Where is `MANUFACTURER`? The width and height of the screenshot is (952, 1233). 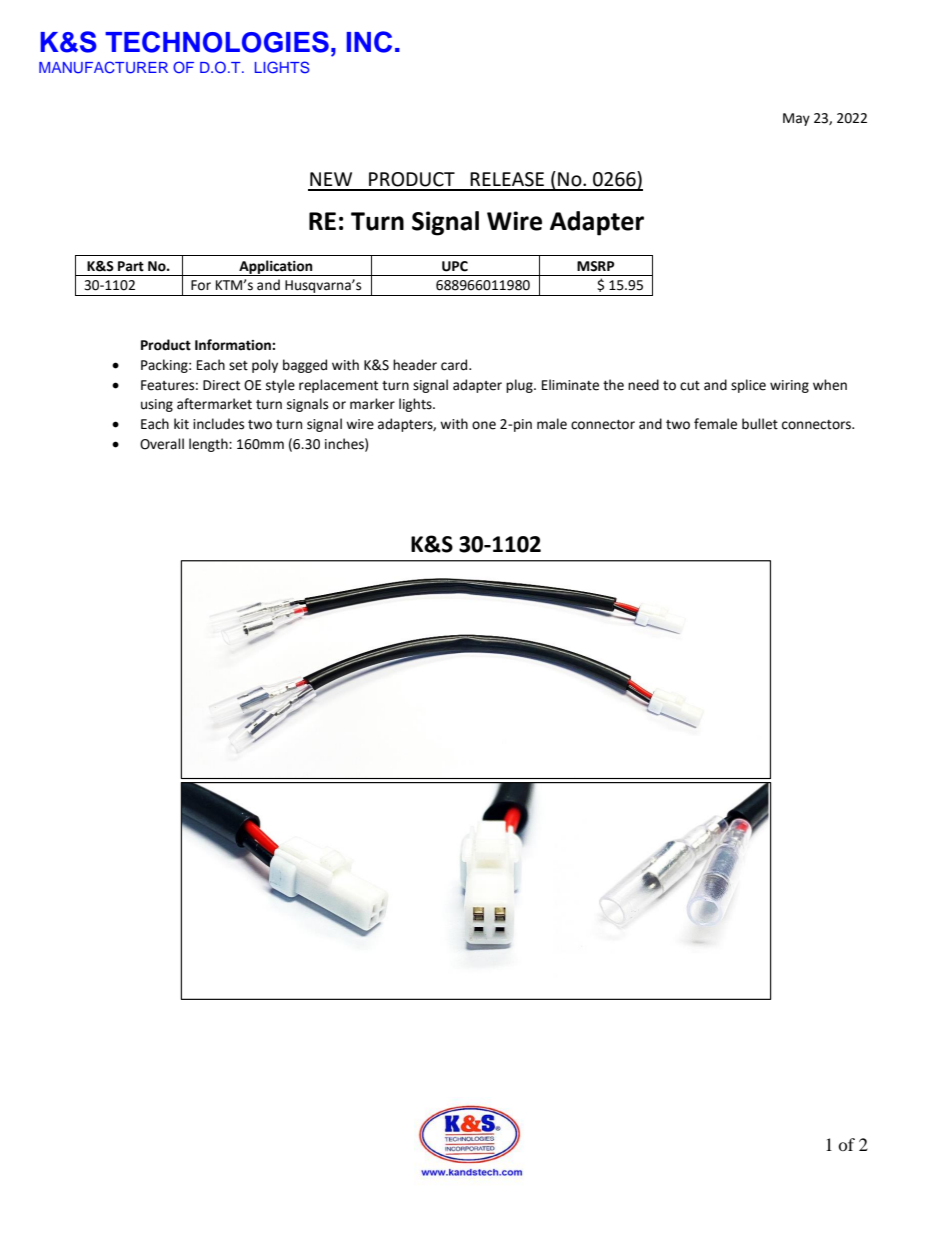 MANUFACTURER is located at coordinates (103, 67).
